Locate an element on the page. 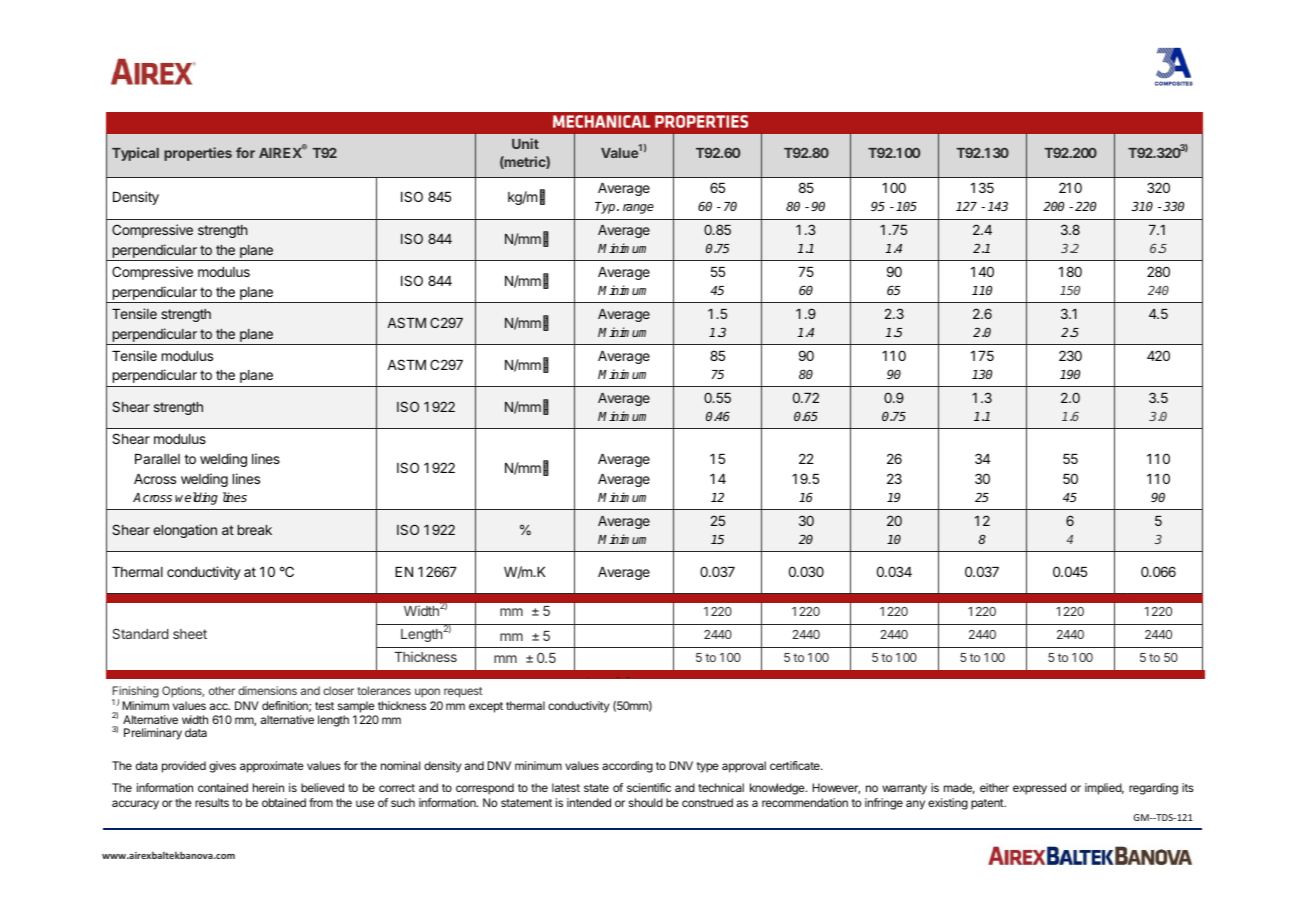  Typical is located at coordinates (135, 154).
